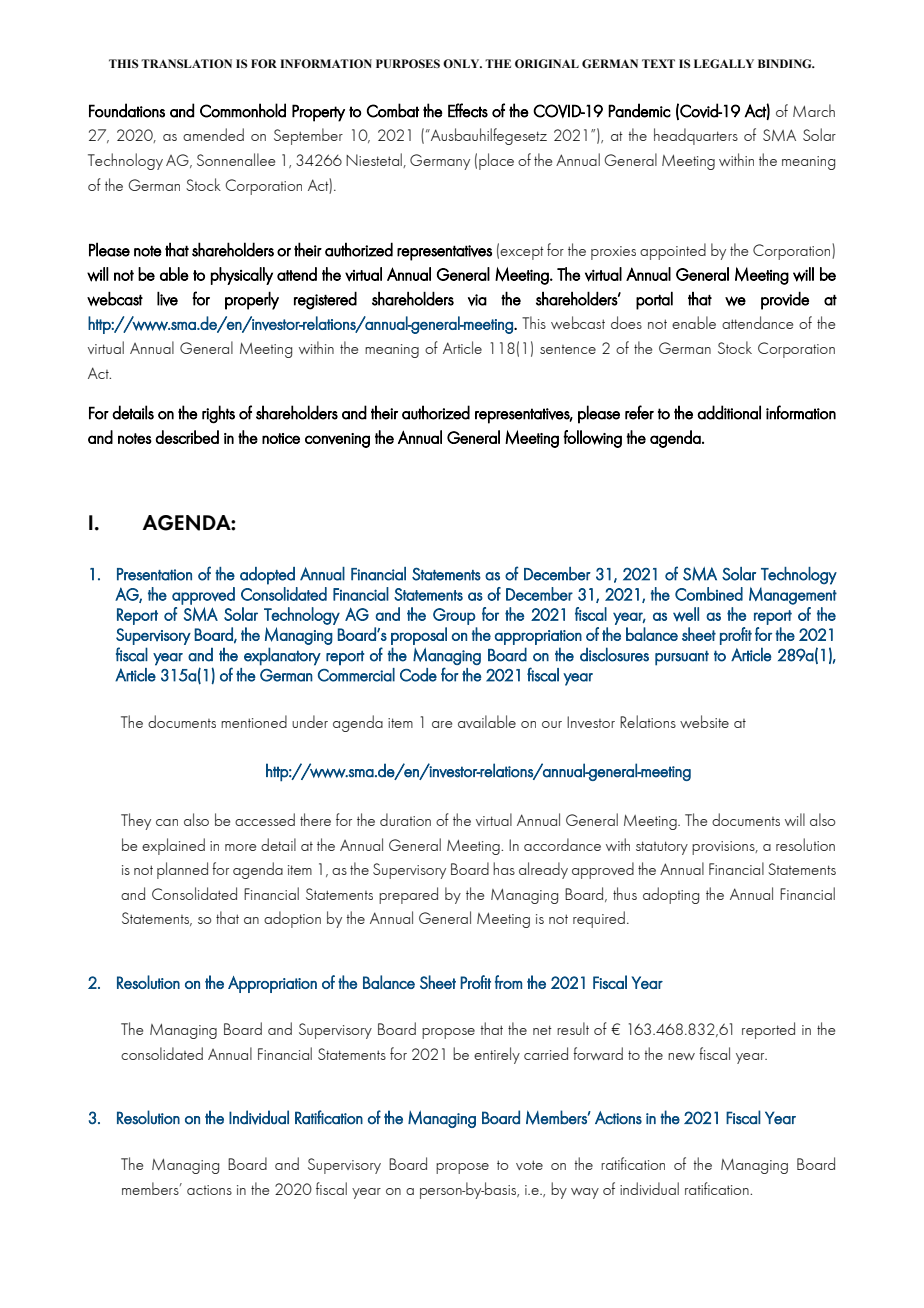  What do you see at coordinates (454, 616) in the document?
I see `Group` at bounding box center [454, 616].
